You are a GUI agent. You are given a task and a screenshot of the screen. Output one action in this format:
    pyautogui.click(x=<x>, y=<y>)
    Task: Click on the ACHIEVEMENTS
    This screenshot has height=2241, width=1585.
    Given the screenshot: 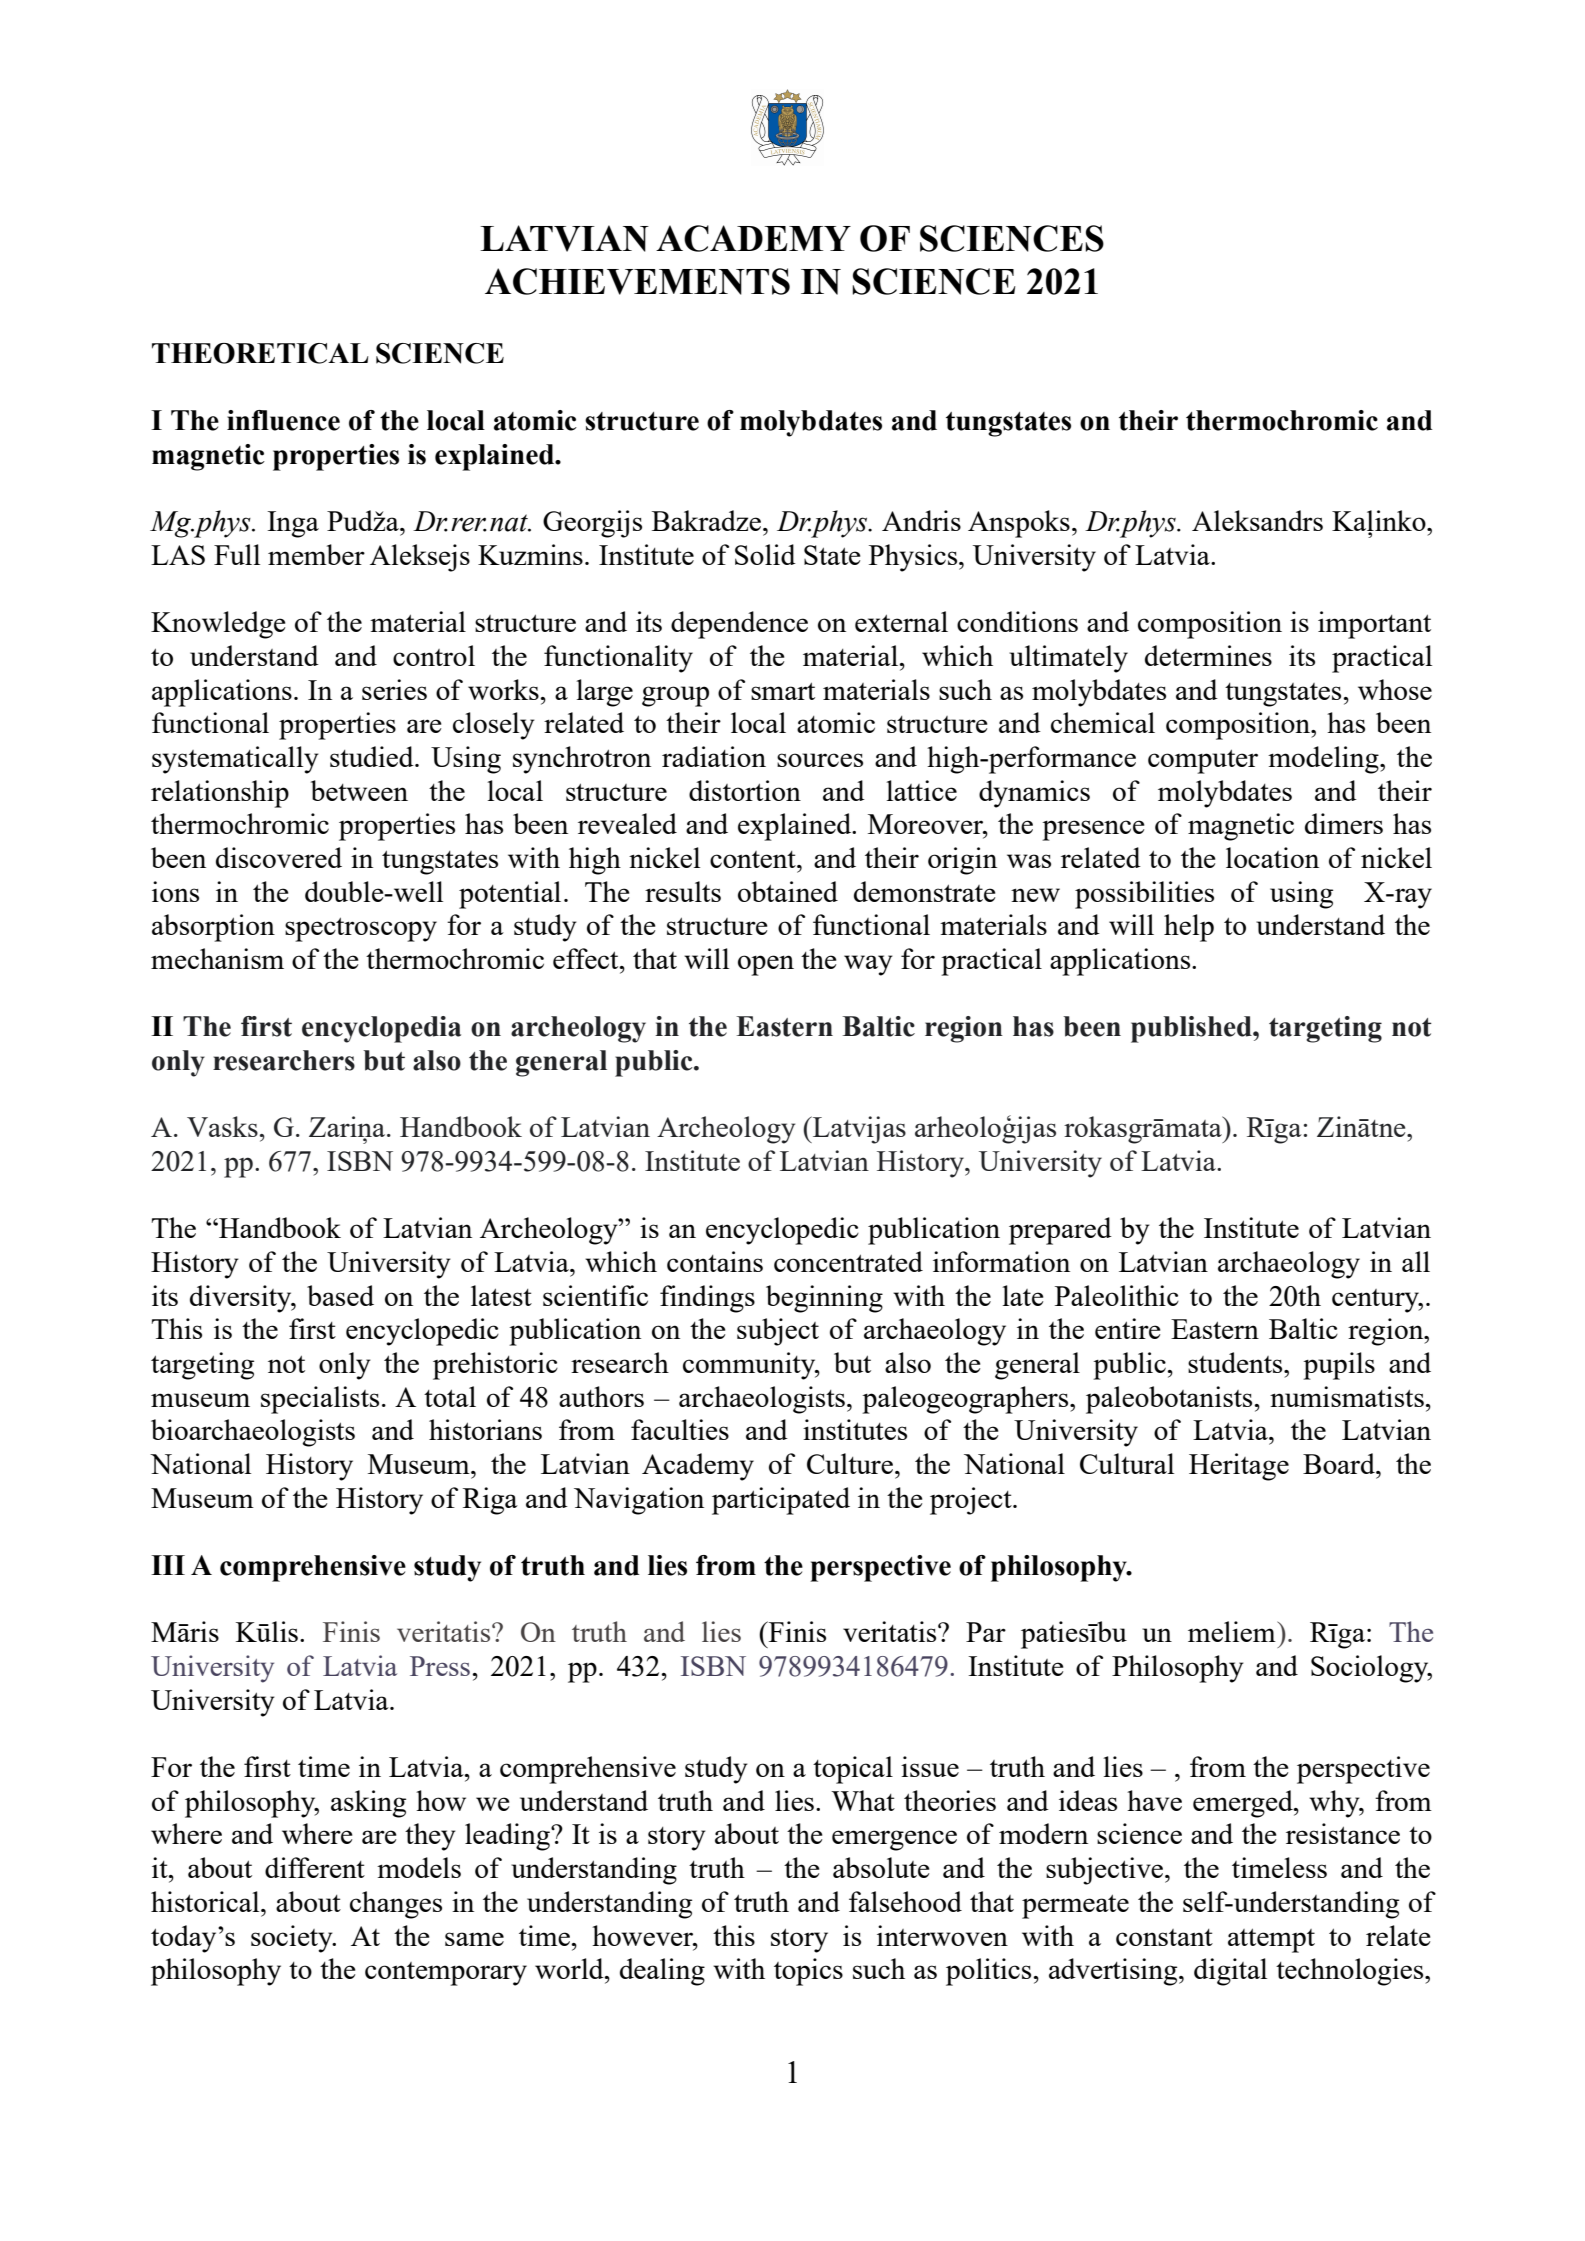 What is the action you would take?
    pyautogui.click(x=637, y=281)
